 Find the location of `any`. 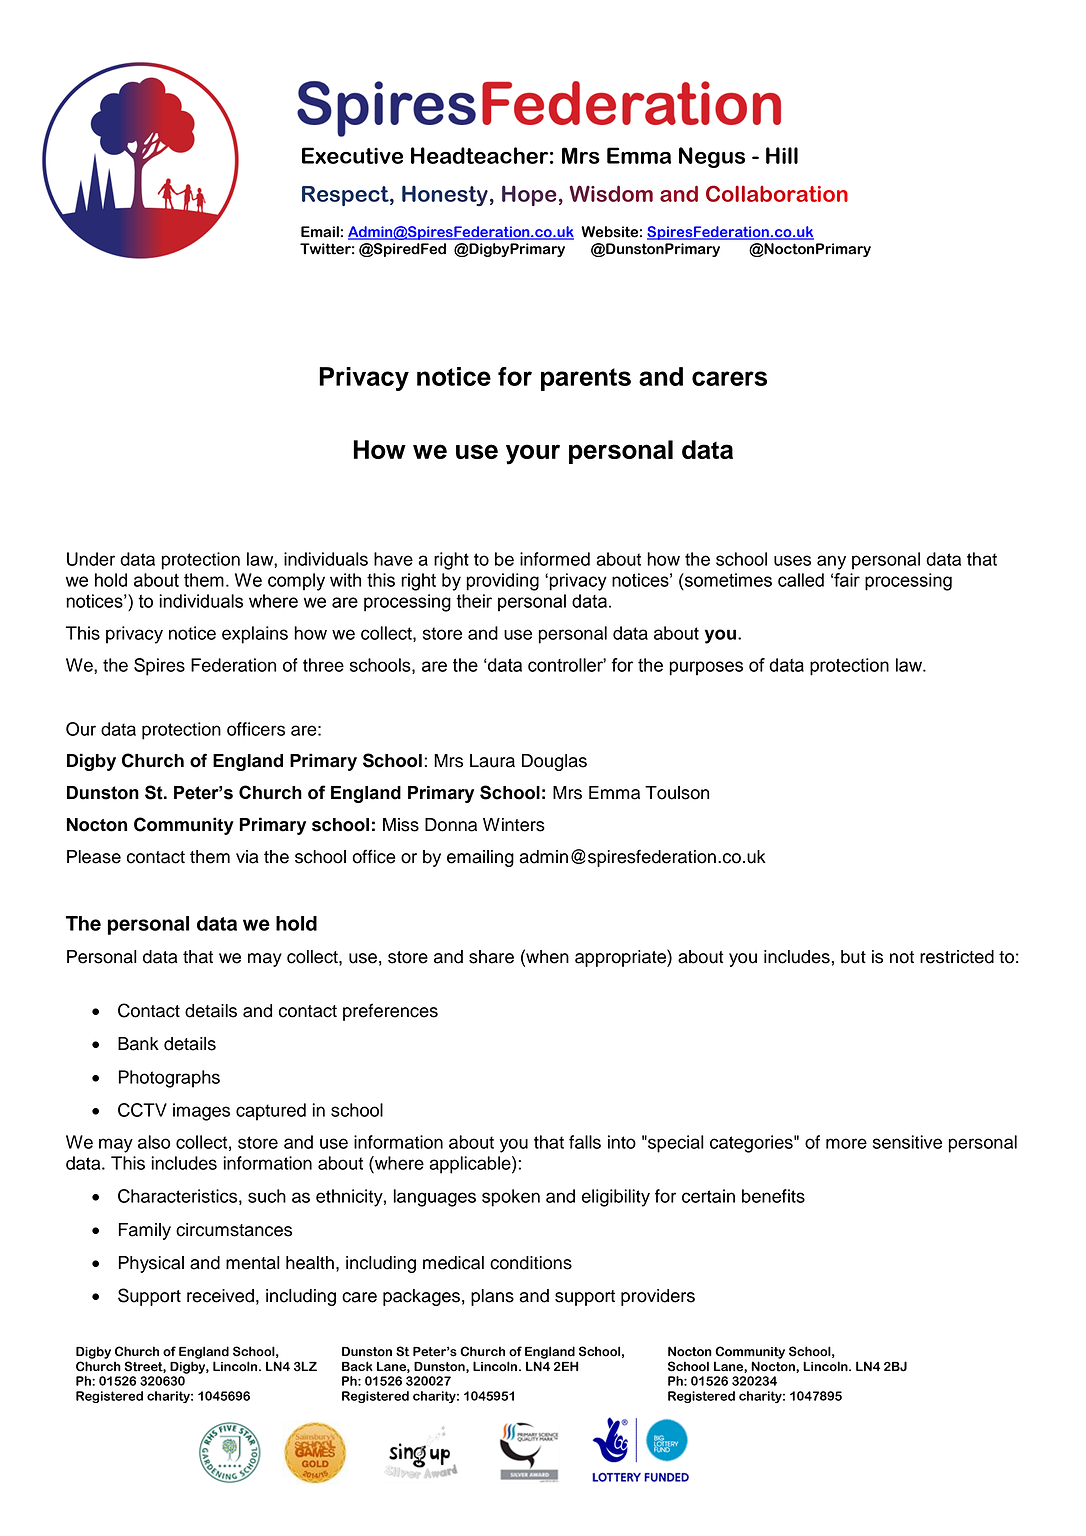

any is located at coordinates (831, 562).
